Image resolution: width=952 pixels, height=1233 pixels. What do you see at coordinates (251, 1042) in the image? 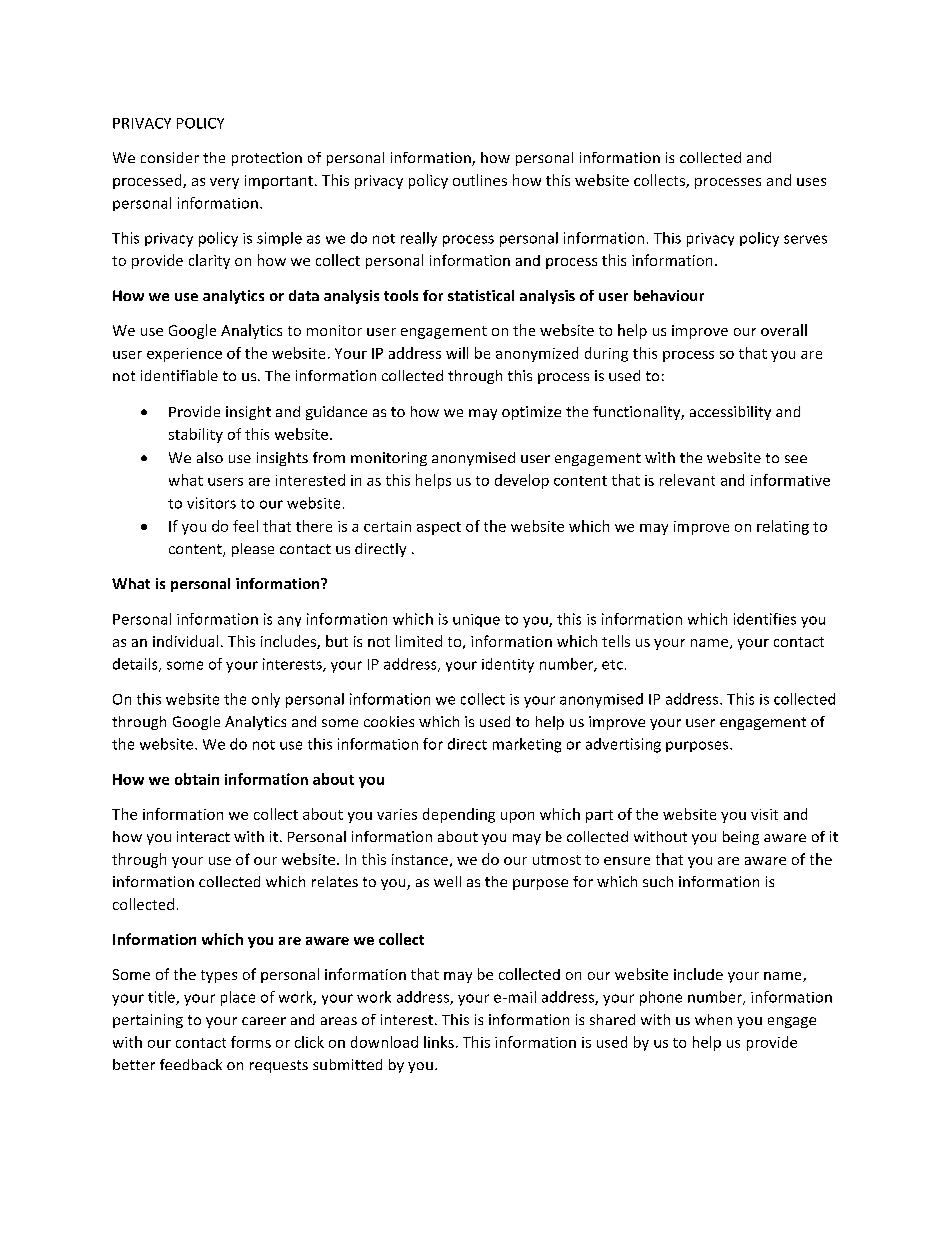
I see `forms` at bounding box center [251, 1042].
